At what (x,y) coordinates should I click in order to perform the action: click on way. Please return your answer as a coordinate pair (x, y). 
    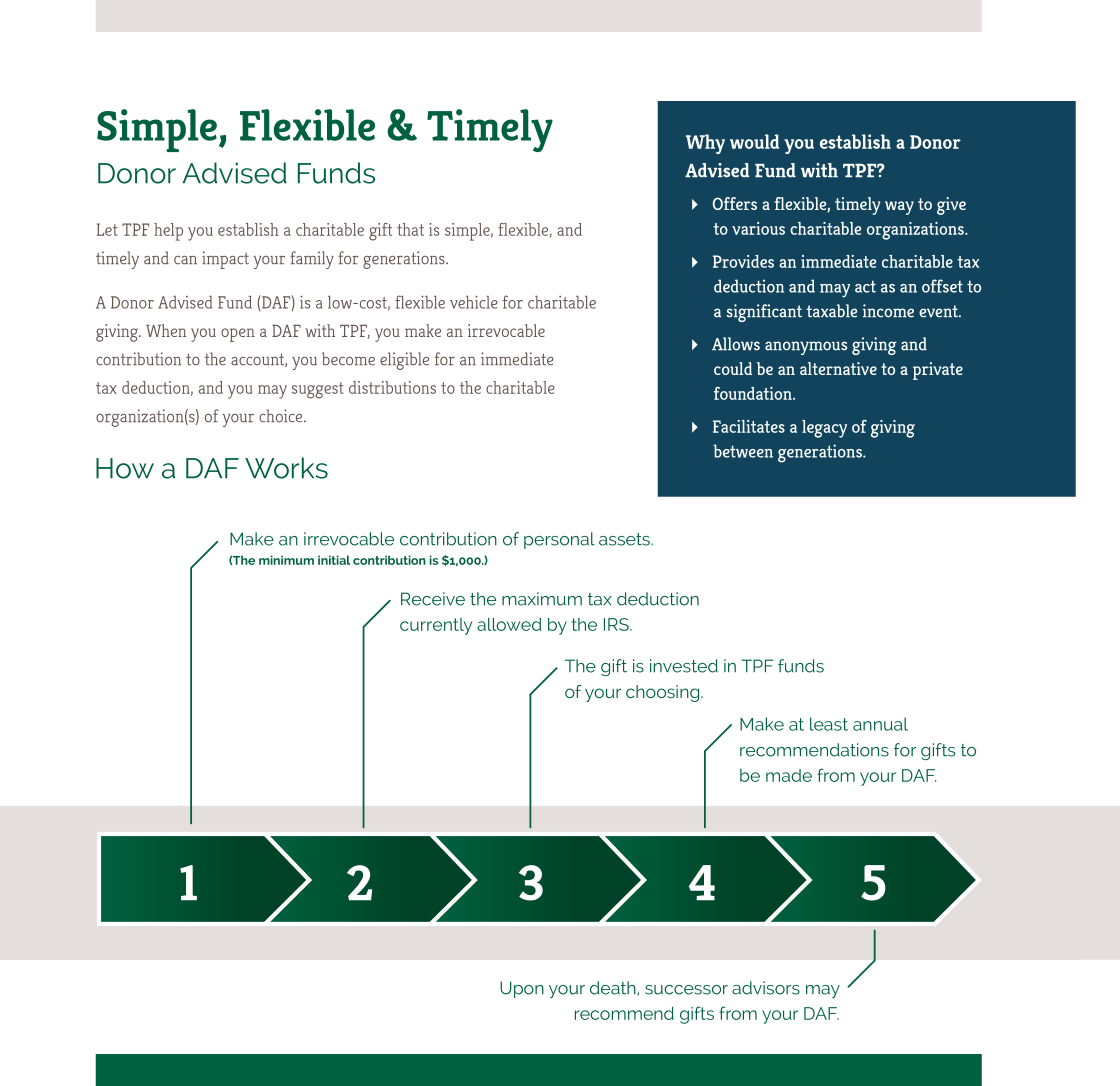
    Looking at the image, I should click on (899, 208).
